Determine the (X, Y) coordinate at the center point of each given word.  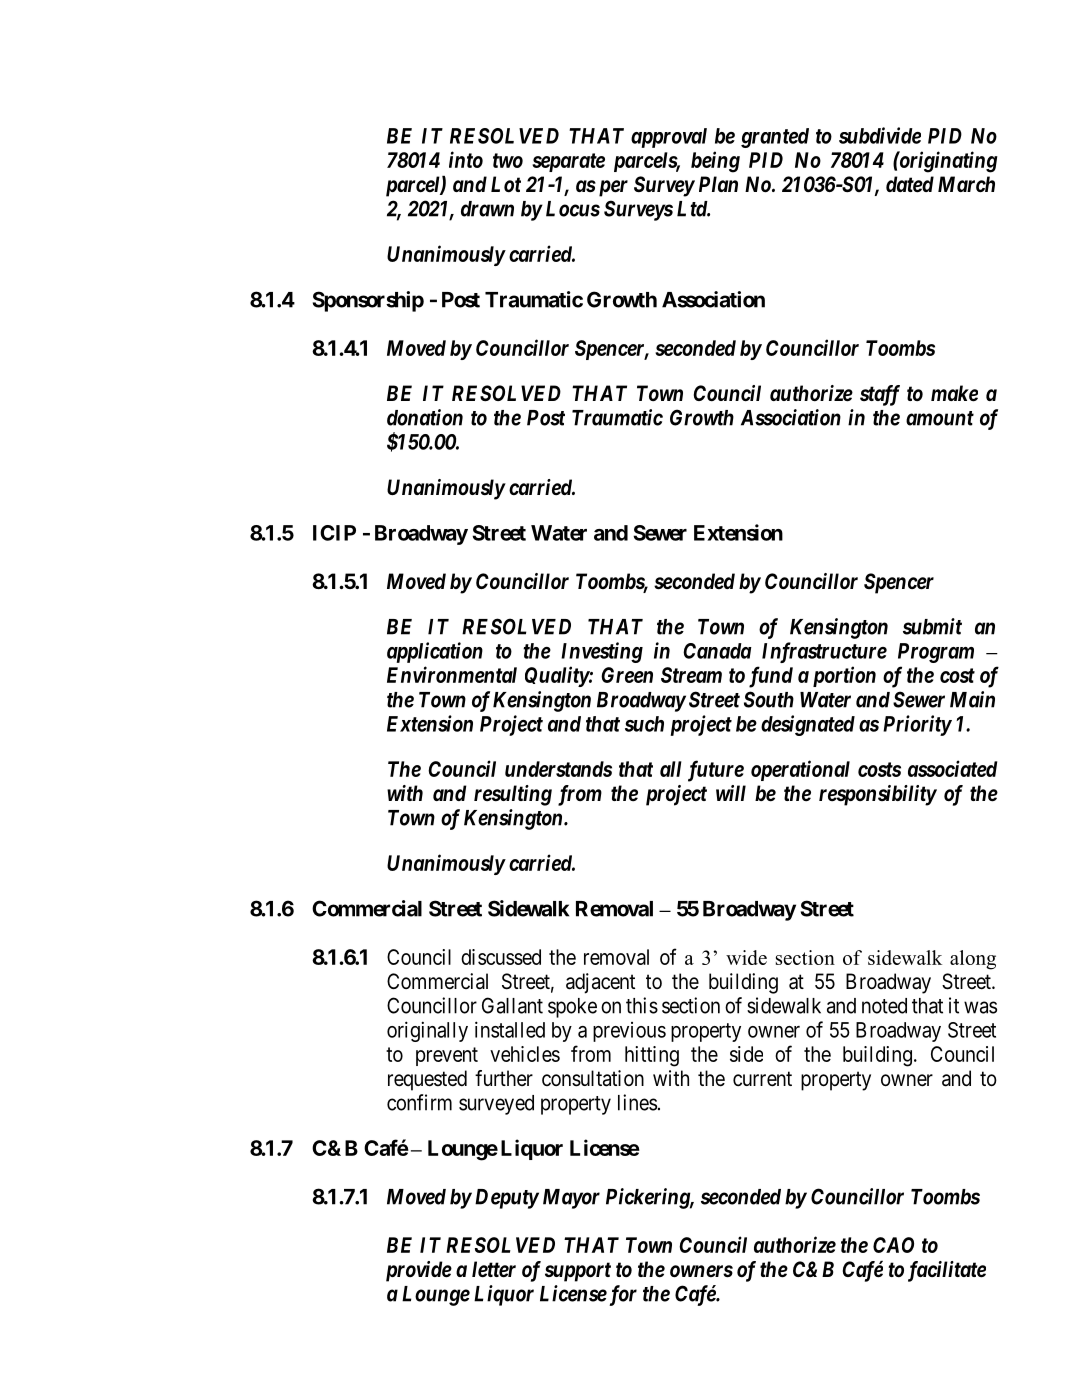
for (621, 1295)
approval (669, 138)
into (466, 159)
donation (425, 417)
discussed (501, 957)
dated (910, 184)
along (973, 960)
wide (746, 957)
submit (932, 626)
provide (419, 1271)
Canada (717, 651)
